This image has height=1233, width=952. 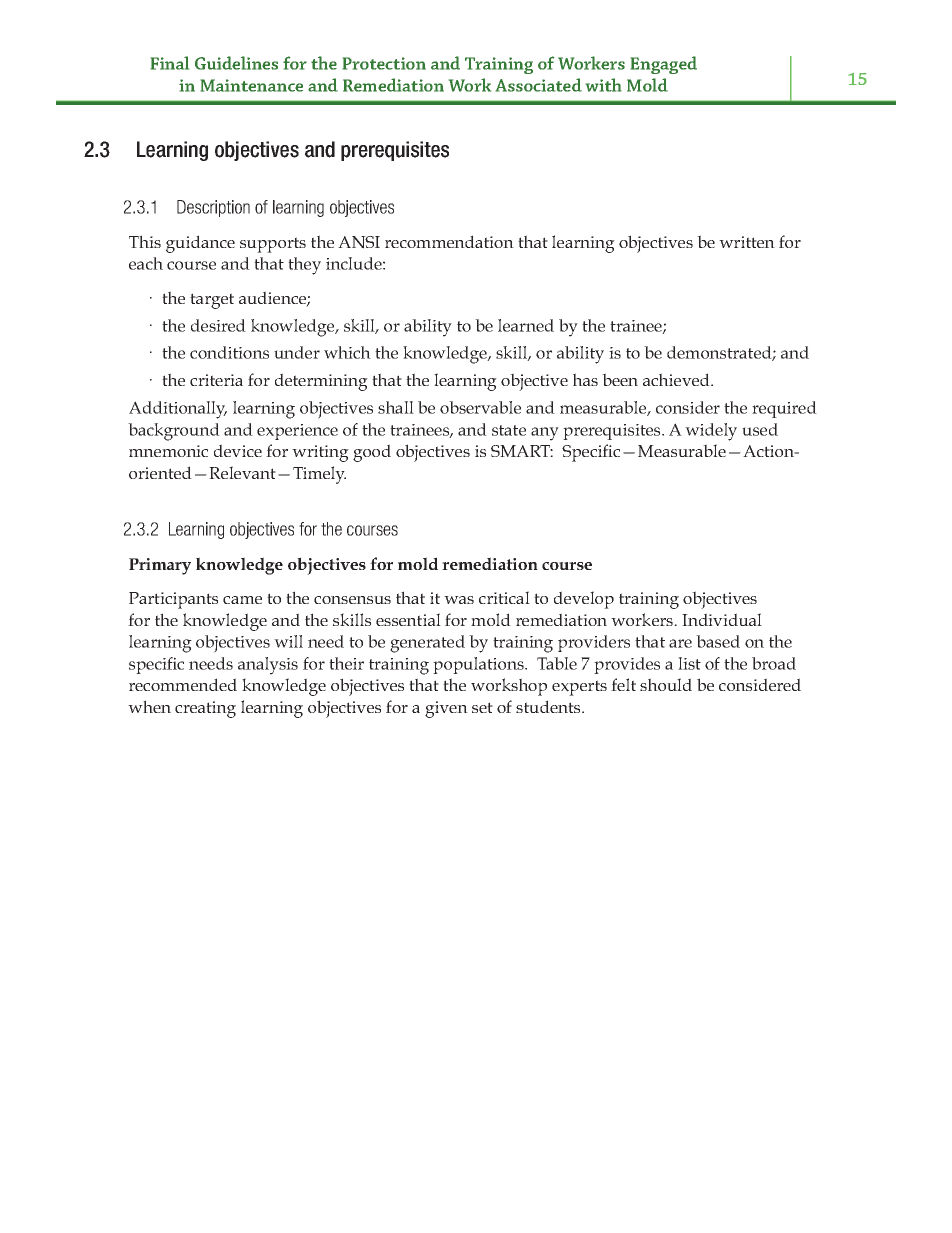 What do you see at coordinates (216, 380) in the image?
I see `criteria` at bounding box center [216, 380].
